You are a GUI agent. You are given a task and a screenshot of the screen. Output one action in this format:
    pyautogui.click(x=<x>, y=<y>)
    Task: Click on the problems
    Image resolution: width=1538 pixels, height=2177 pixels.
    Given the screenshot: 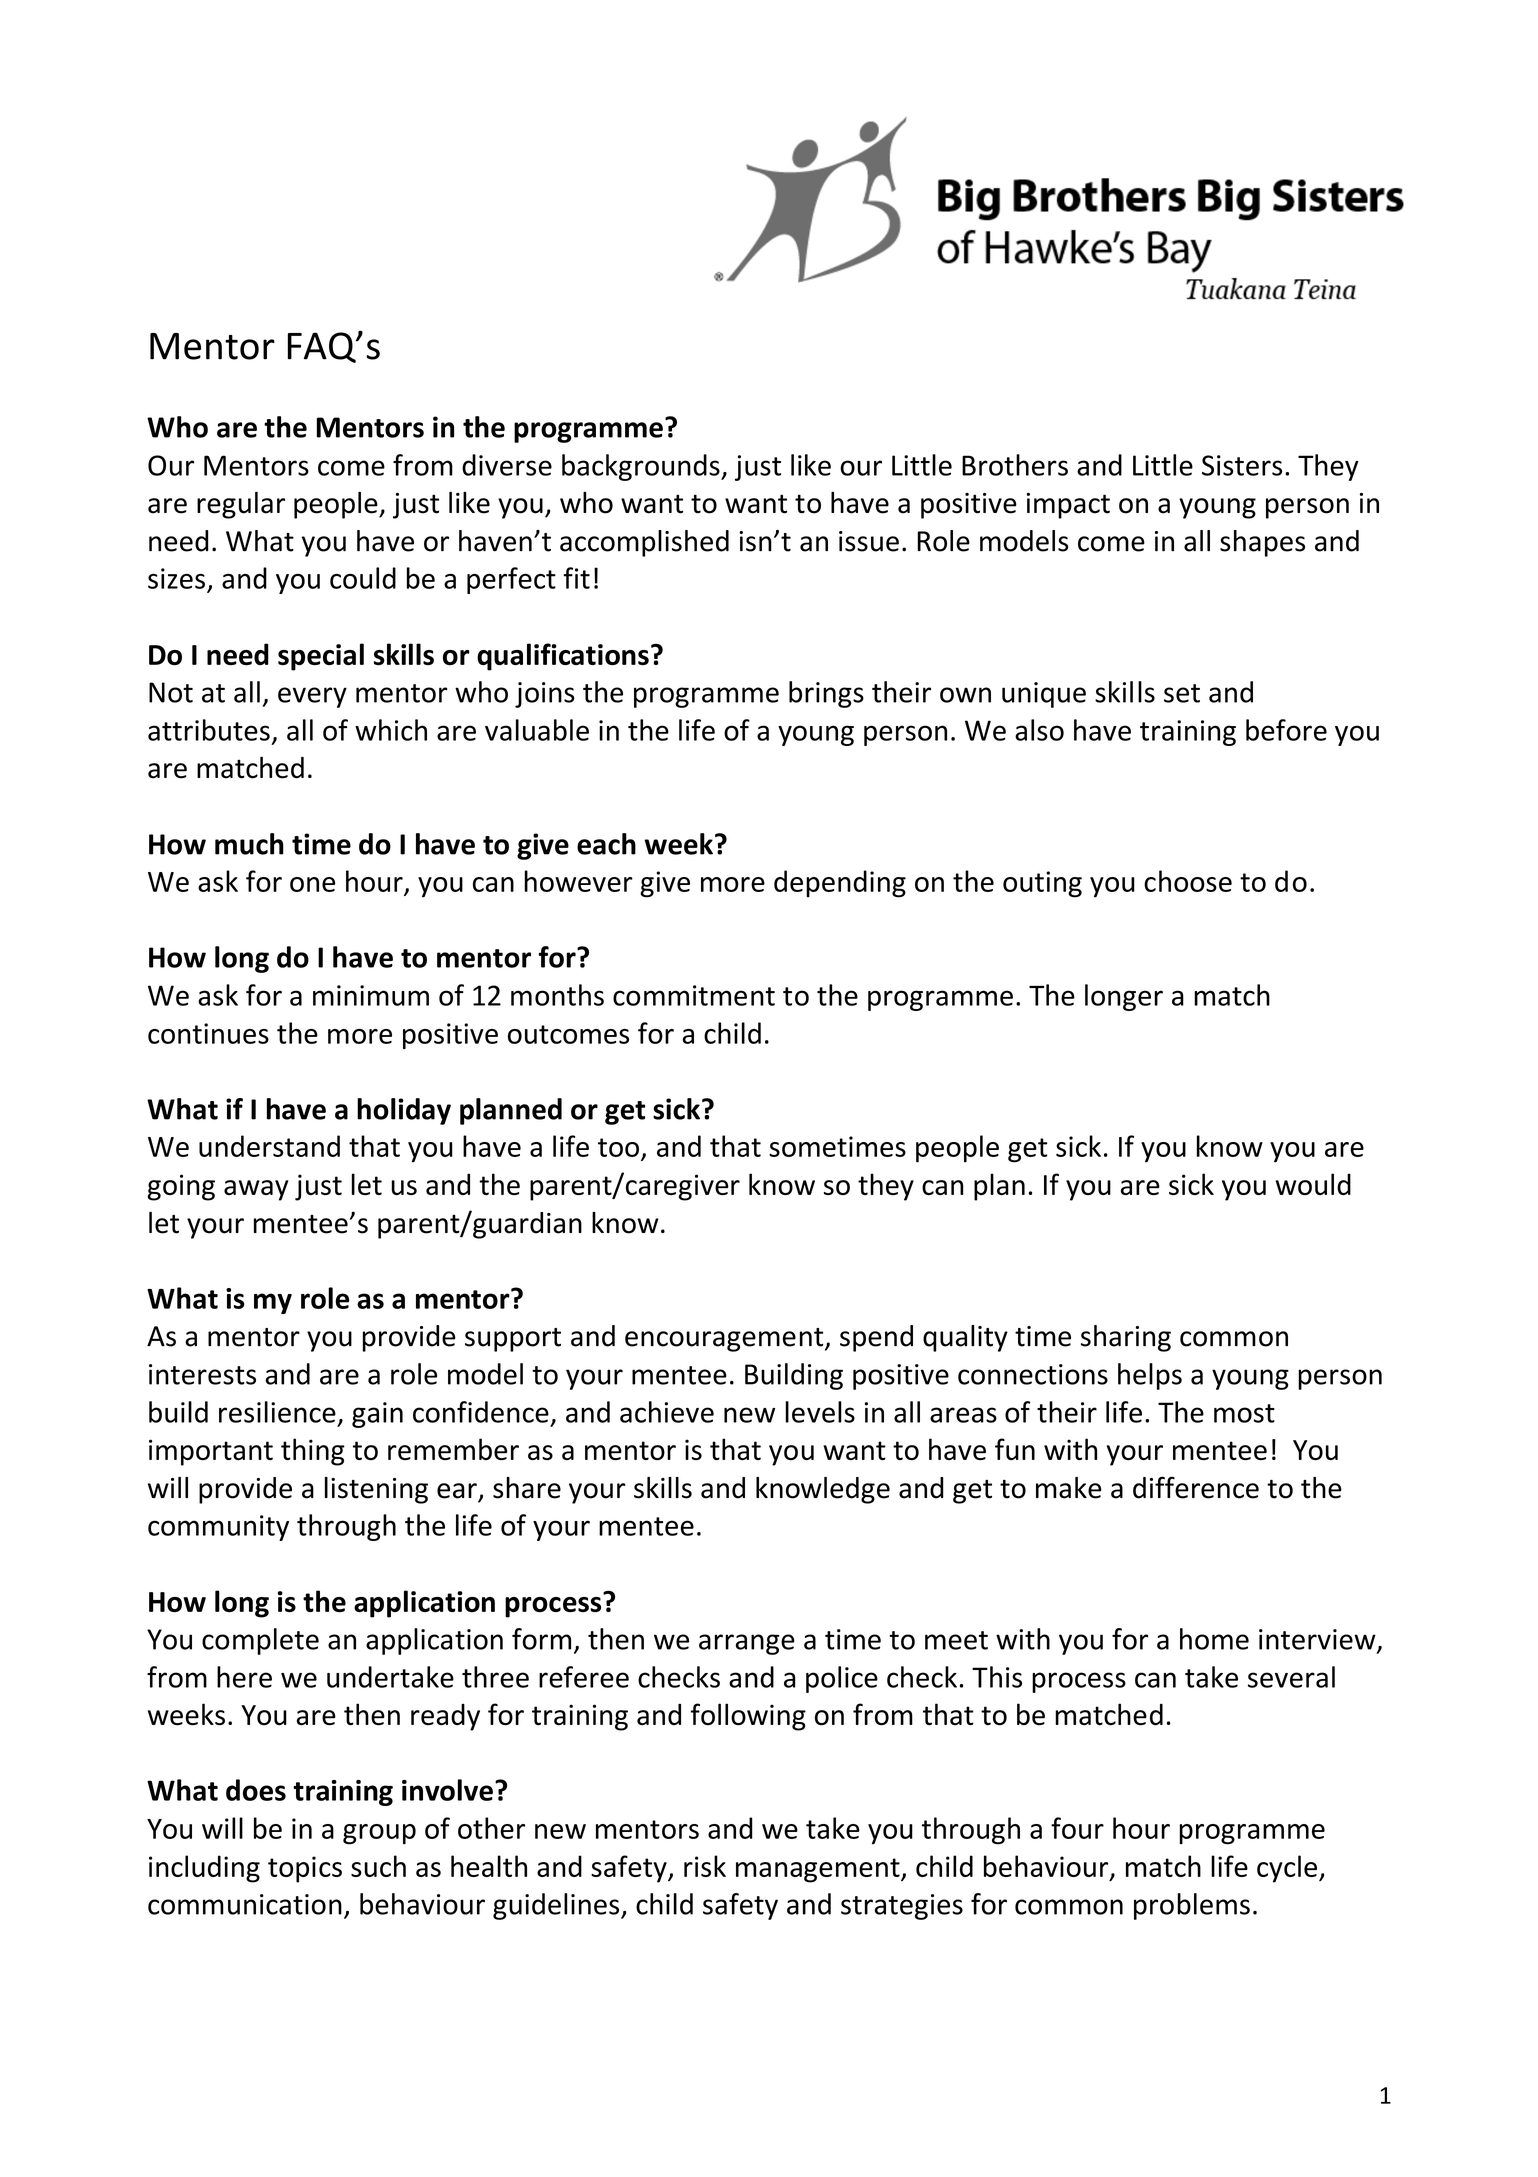 What is the action you would take?
    pyautogui.click(x=1192, y=1906)
